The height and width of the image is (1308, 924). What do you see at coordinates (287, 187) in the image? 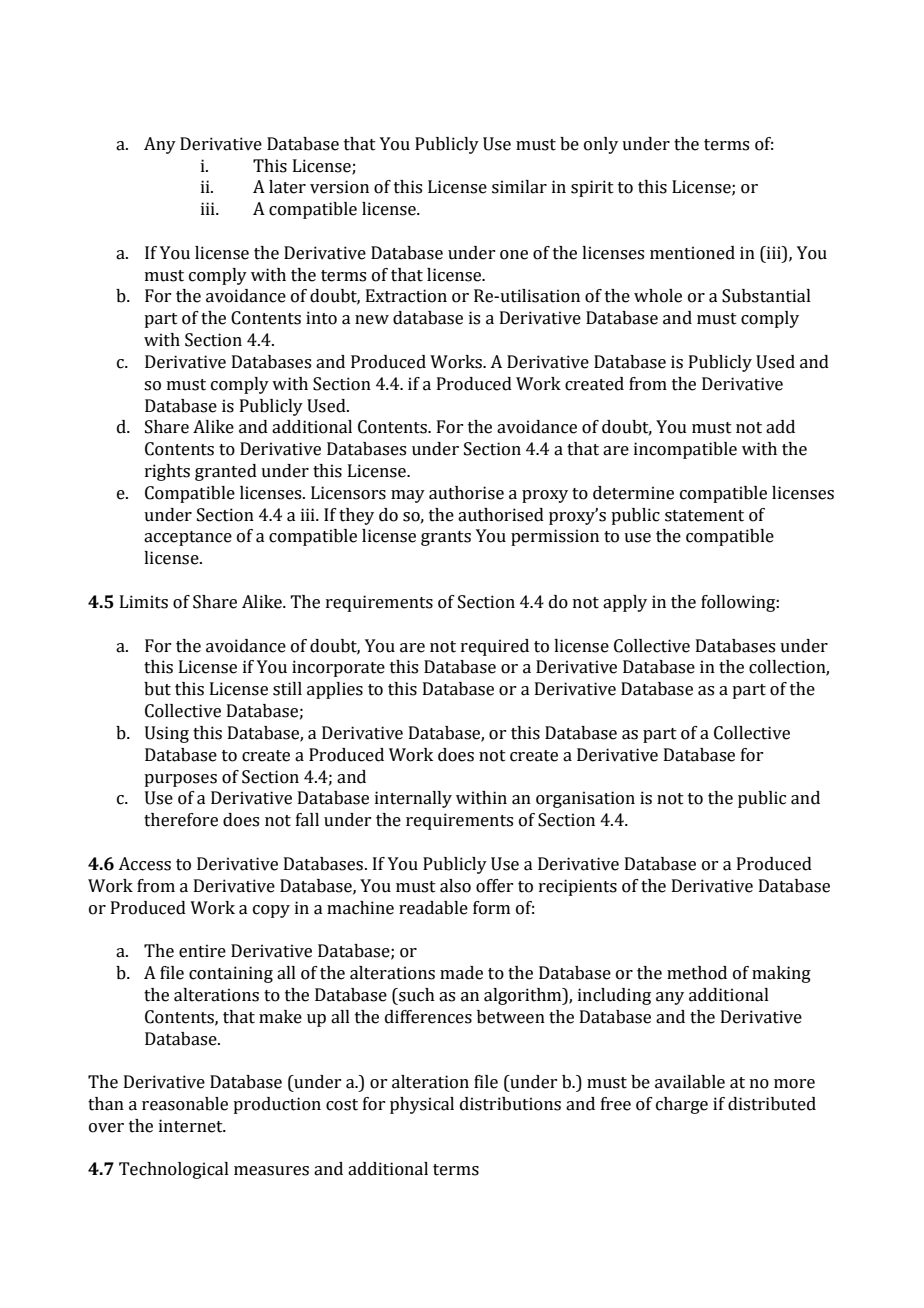
I see `later` at bounding box center [287, 187].
